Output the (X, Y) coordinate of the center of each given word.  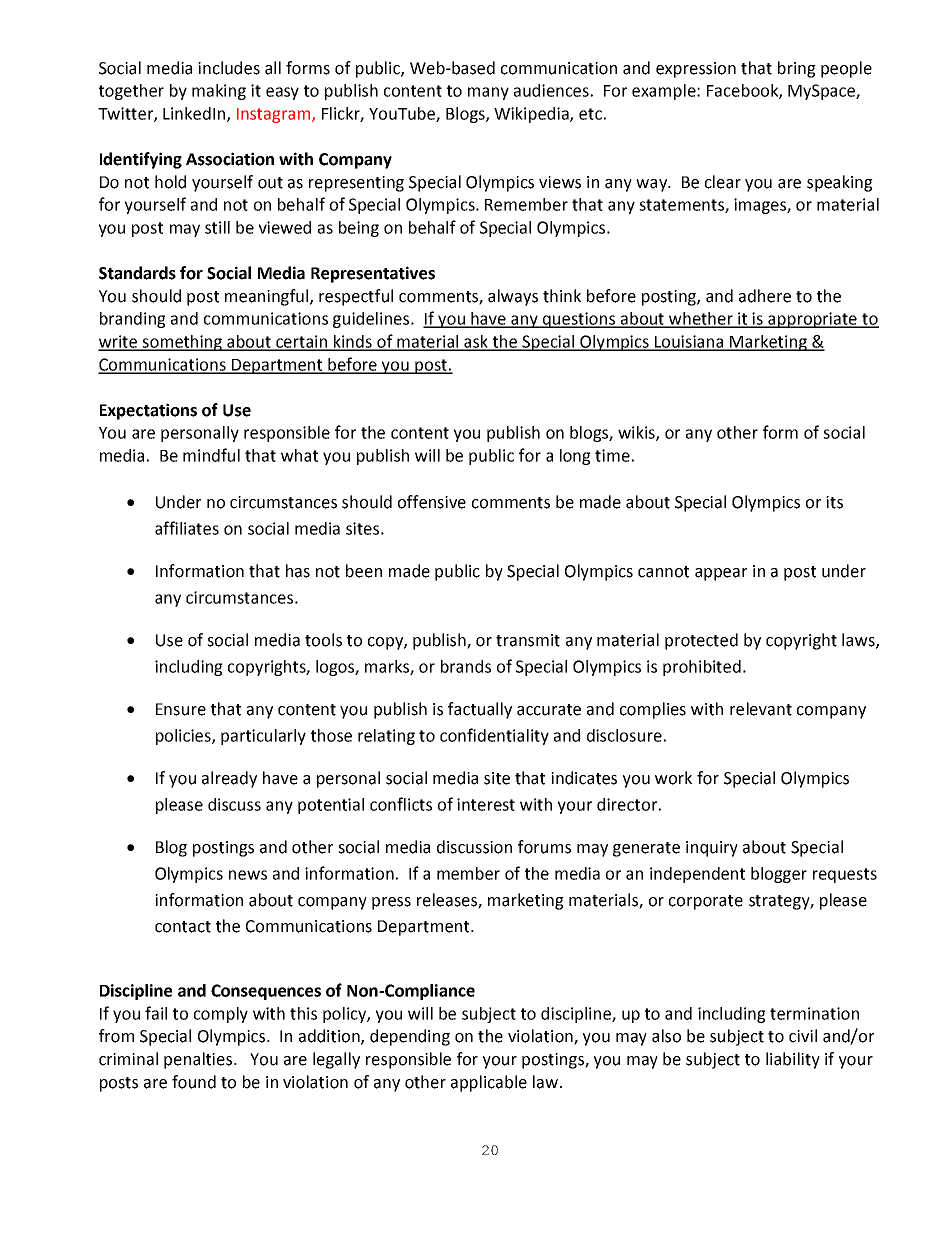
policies (184, 737)
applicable (489, 1083)
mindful (211, 455)
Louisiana (689, 342)
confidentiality (494, 736)
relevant (761, 709)
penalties (199, 1060)
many (488, 93)
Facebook (743, 91)
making (219, 92)
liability (793, 1060)
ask (477, 342)
